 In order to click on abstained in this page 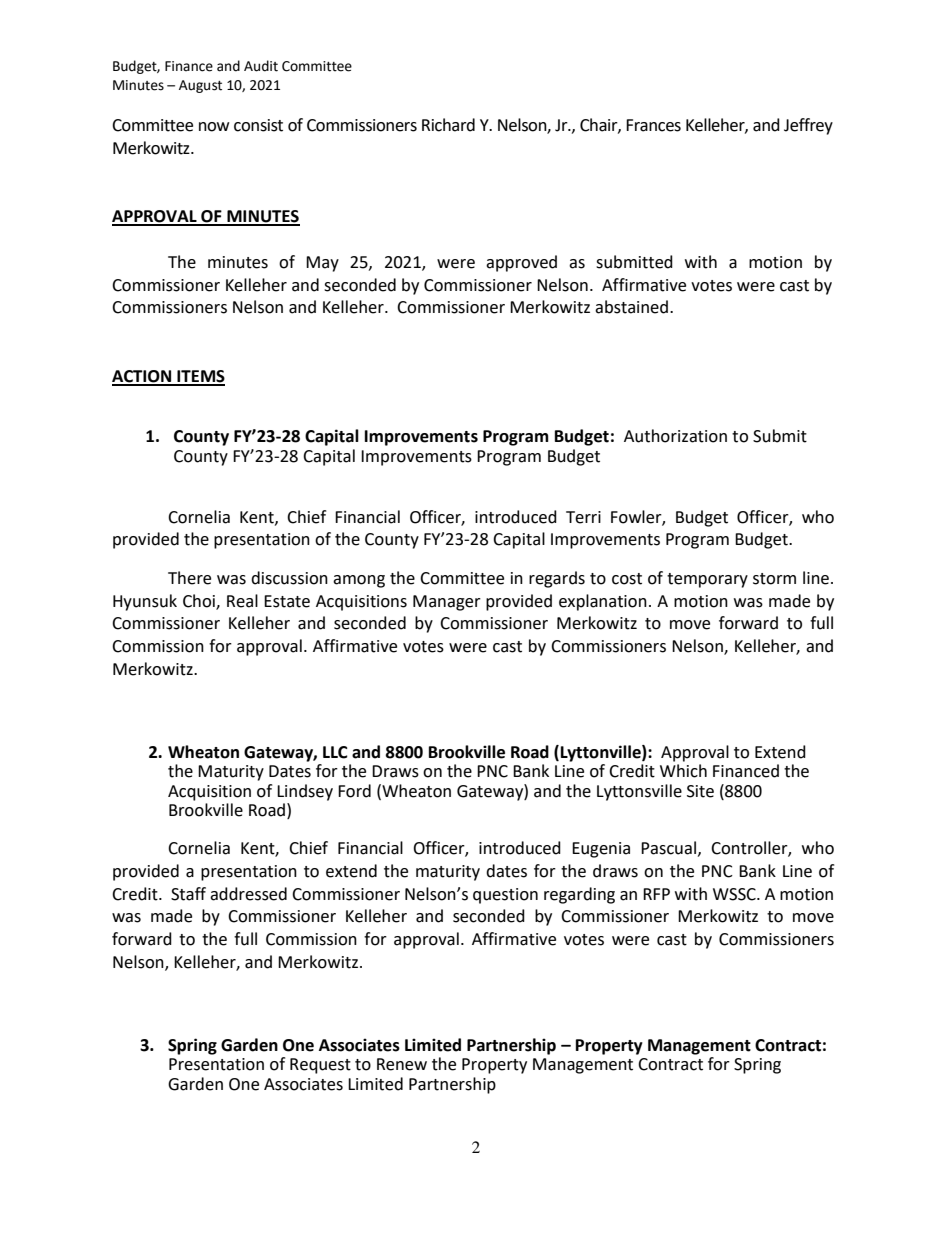, I will do `click(631, 307)`.
